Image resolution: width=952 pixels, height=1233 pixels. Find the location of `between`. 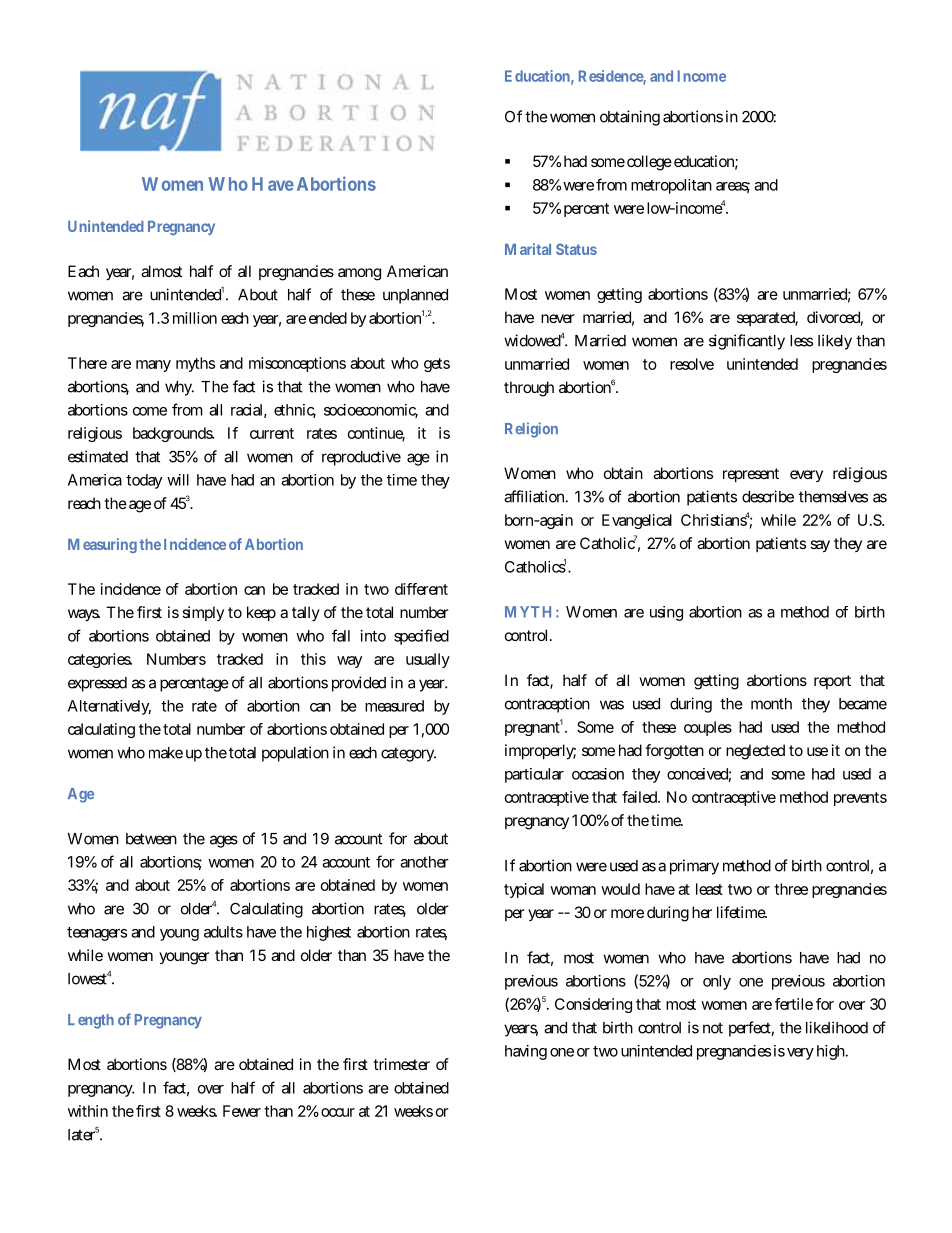

between is located at coordinates (151, 839).
